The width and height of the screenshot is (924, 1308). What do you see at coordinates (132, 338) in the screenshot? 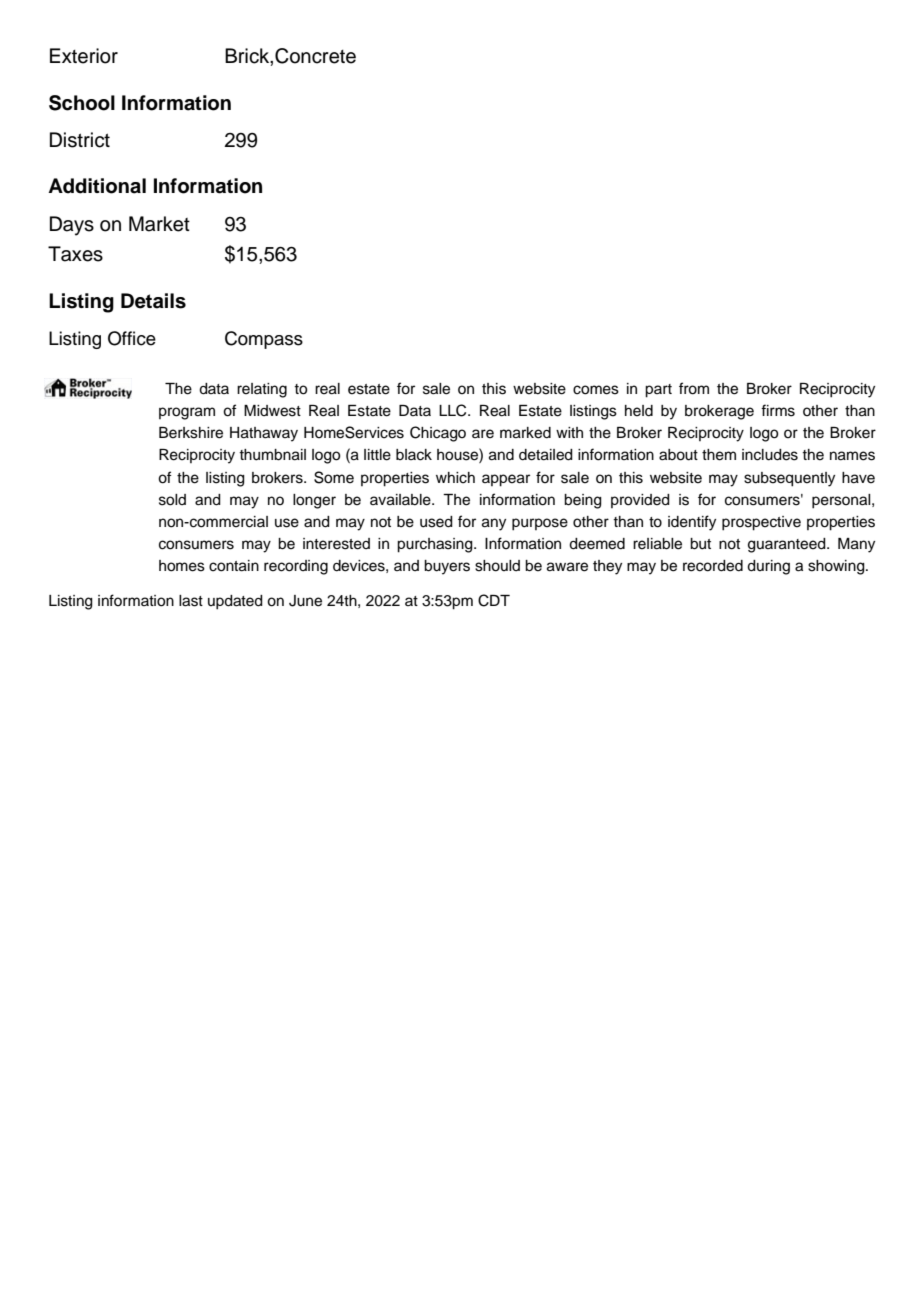
I see `Office` at bounding box center [132, 338].
